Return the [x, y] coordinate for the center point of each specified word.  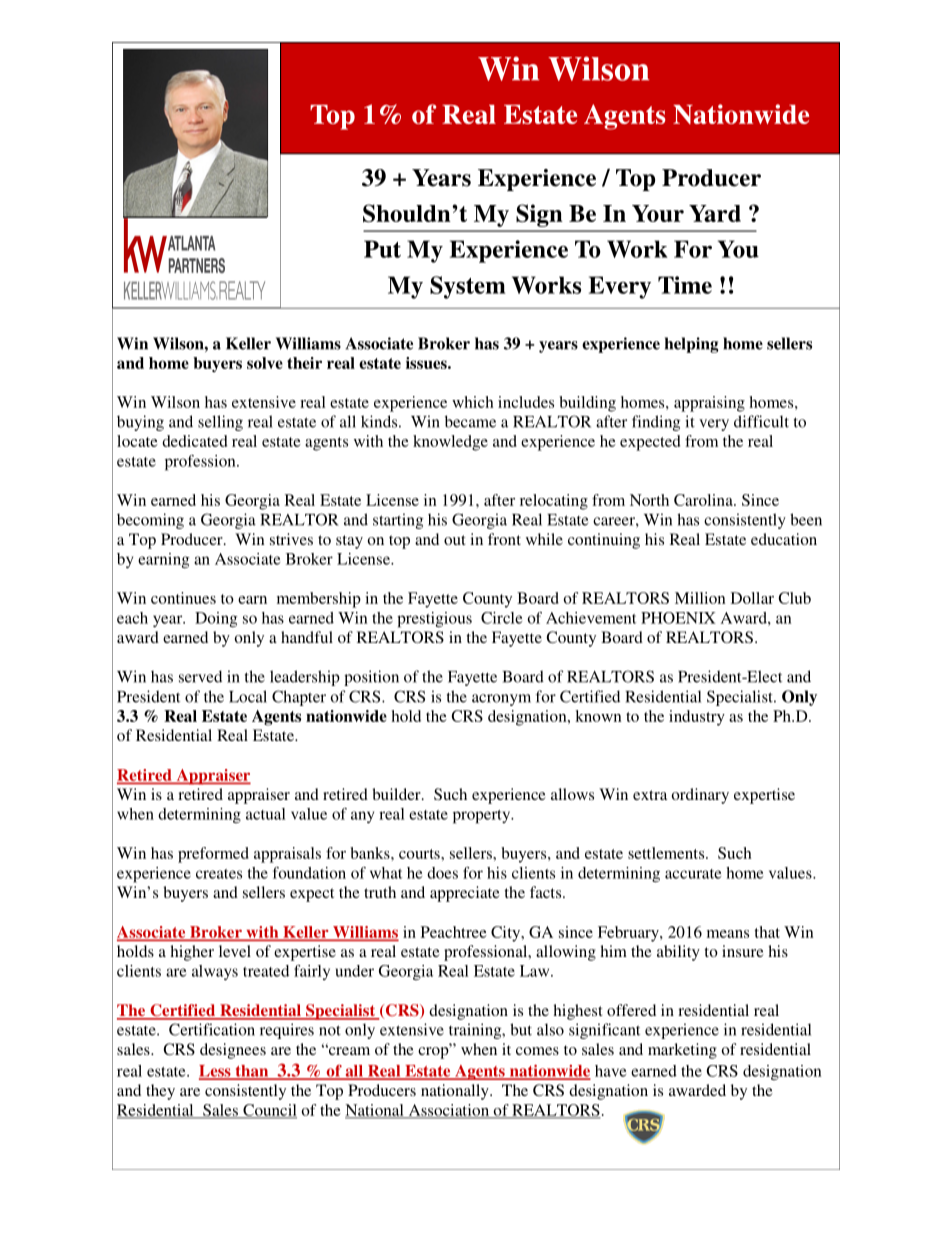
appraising [709, 404]
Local [248, 696]
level [235, 951]
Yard [715, 213]
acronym [501, 700]
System [468, 287]
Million [700, 598]
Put [382, 249]
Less [216, 1072]
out [455, 540]
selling [220, 423]
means [728, 934]
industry [697, 718]
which [473, 402]
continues [183, 598]
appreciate [465, 894]
